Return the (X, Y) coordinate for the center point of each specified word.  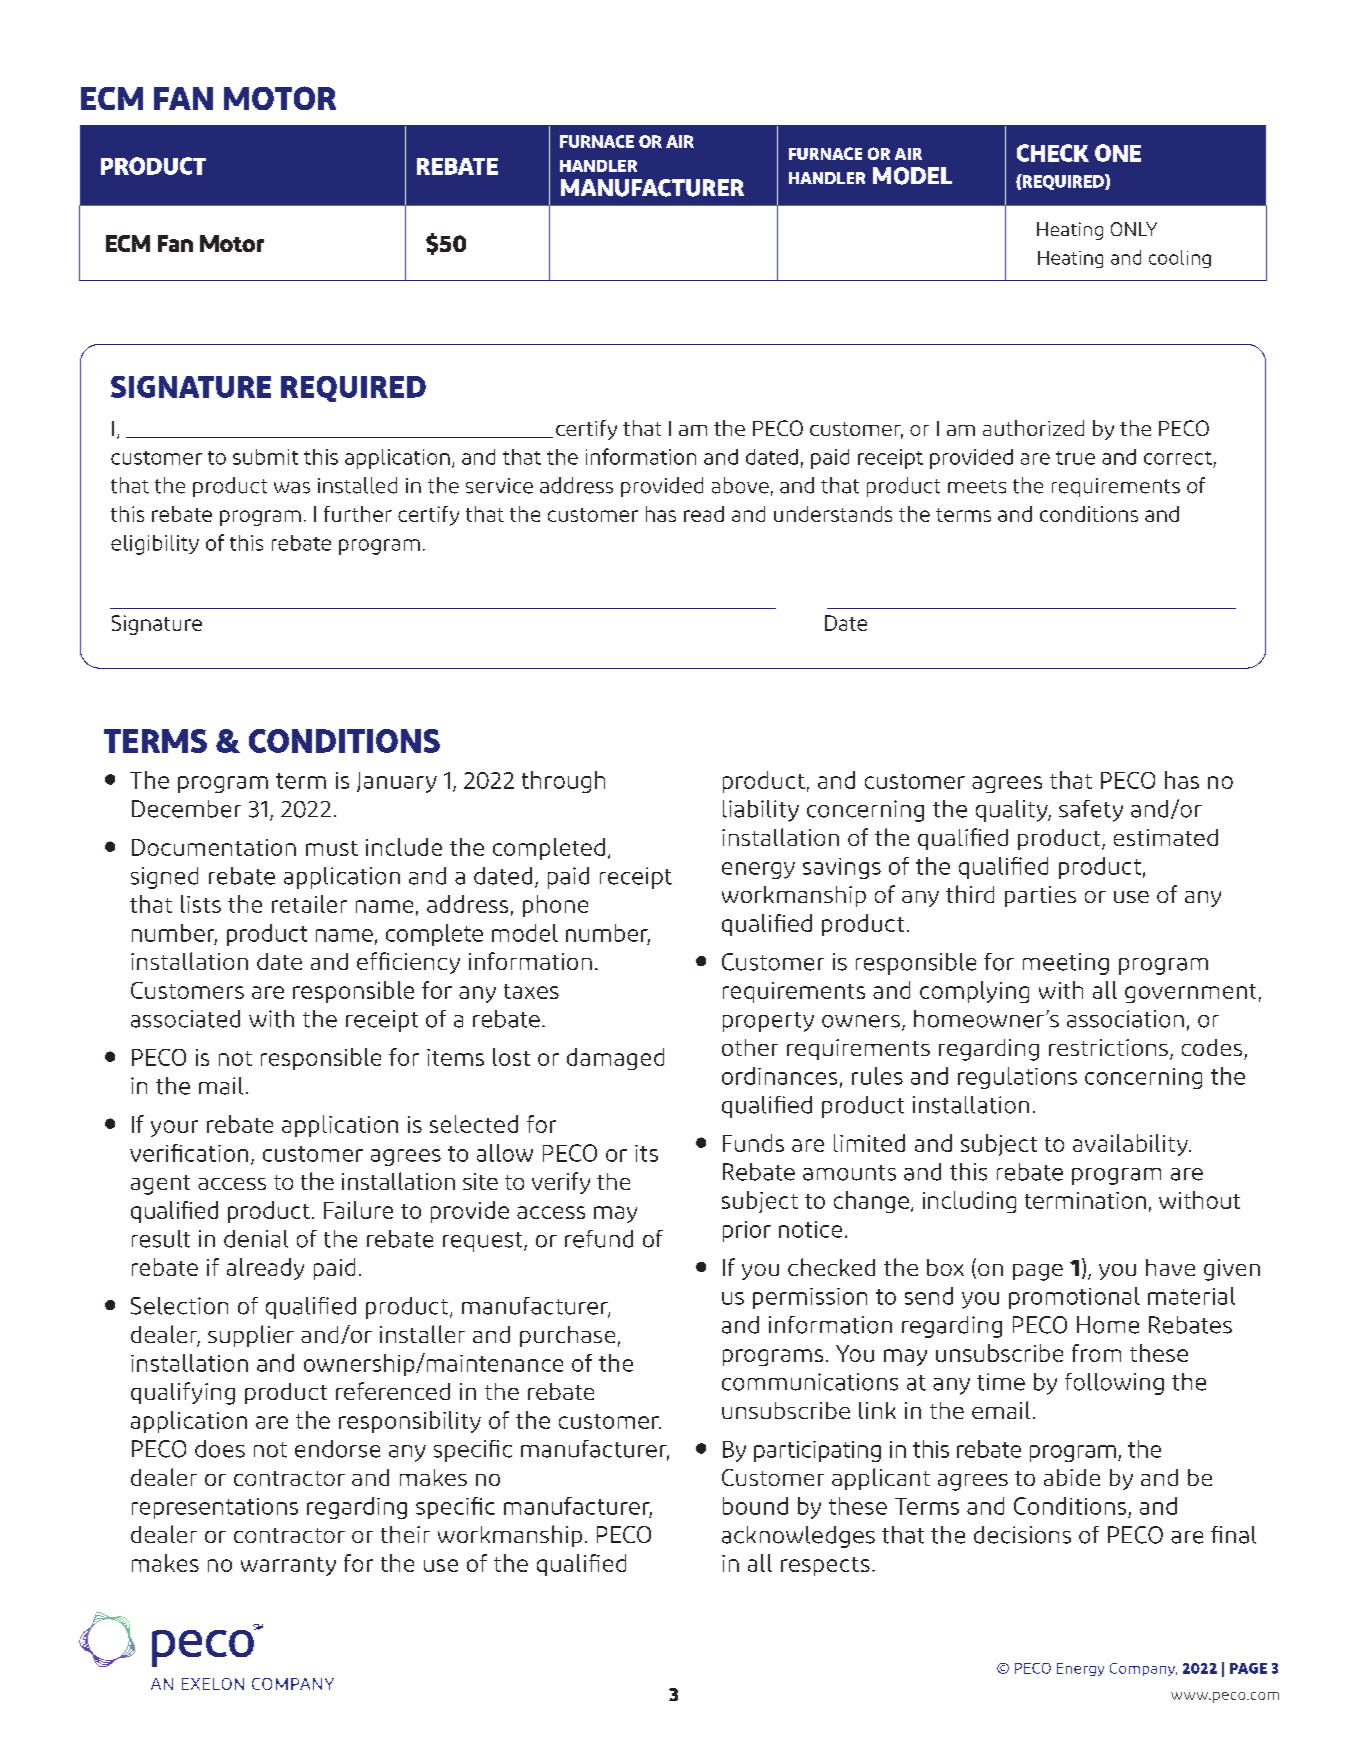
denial (256, 1239)
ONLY (1134, 229)
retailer (309, 904)
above (740, 485)
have (1170, 1267)
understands (833, 514)
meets (977, 487)
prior (747, 1231)
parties (1040, 896)
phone (555, 906)
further (358, 514)
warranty (288, 1566)
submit (265, 457)
